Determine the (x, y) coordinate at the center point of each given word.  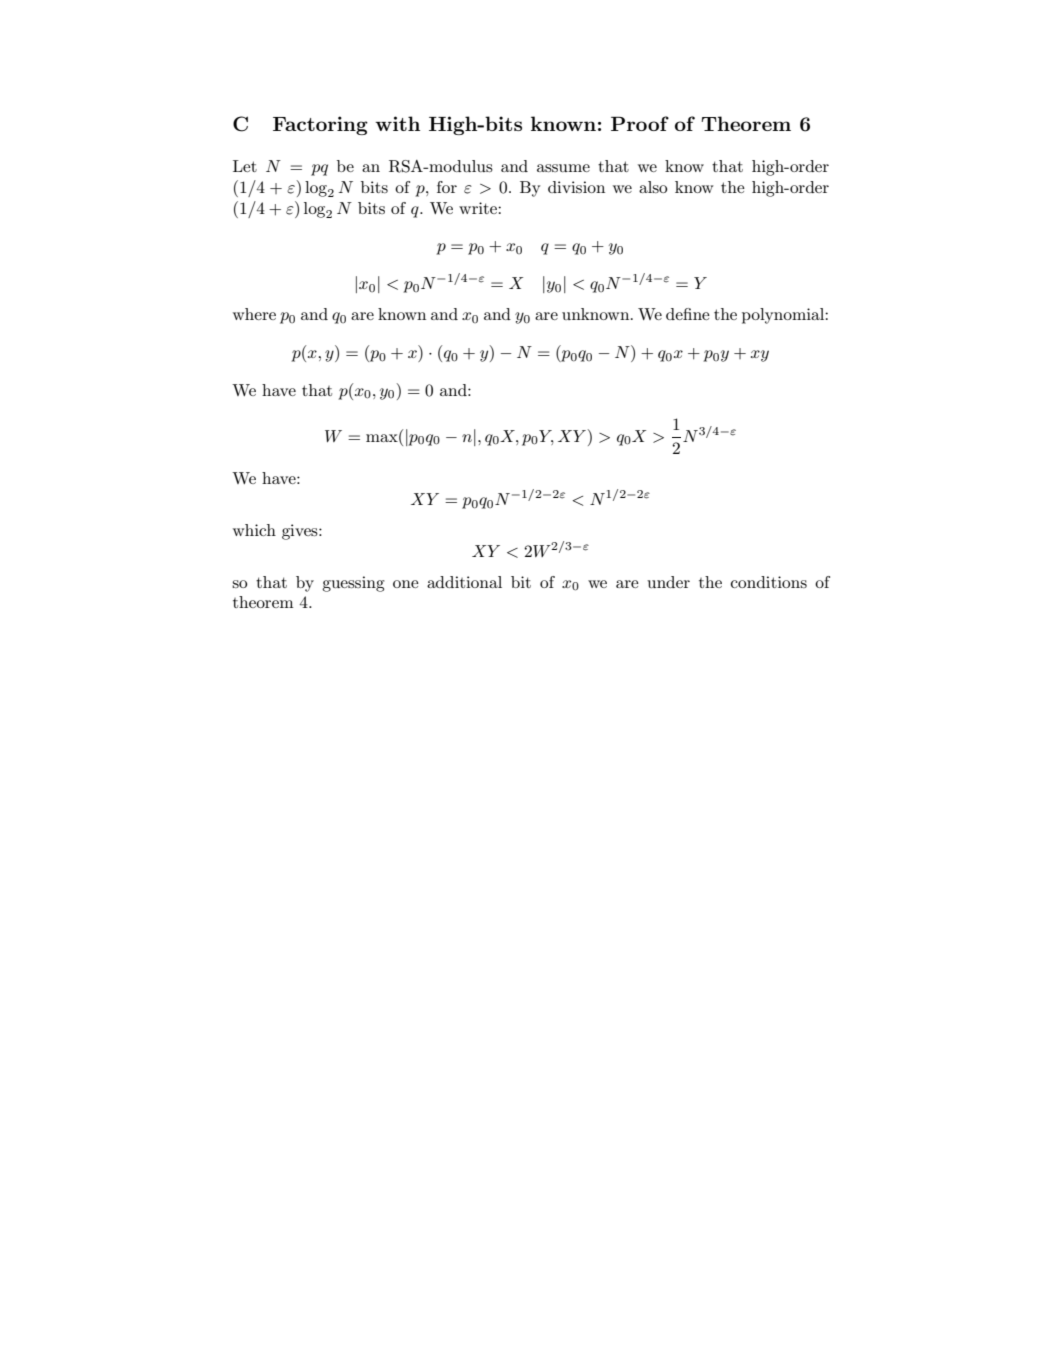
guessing (353, 584)
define (688, 314)
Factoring (320, 125)
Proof (640, 123)
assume (563, 168)
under (668, 582)
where (254, 314)
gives (301, 532)
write (479, 208)
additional (464, 582)
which (254, 530)
